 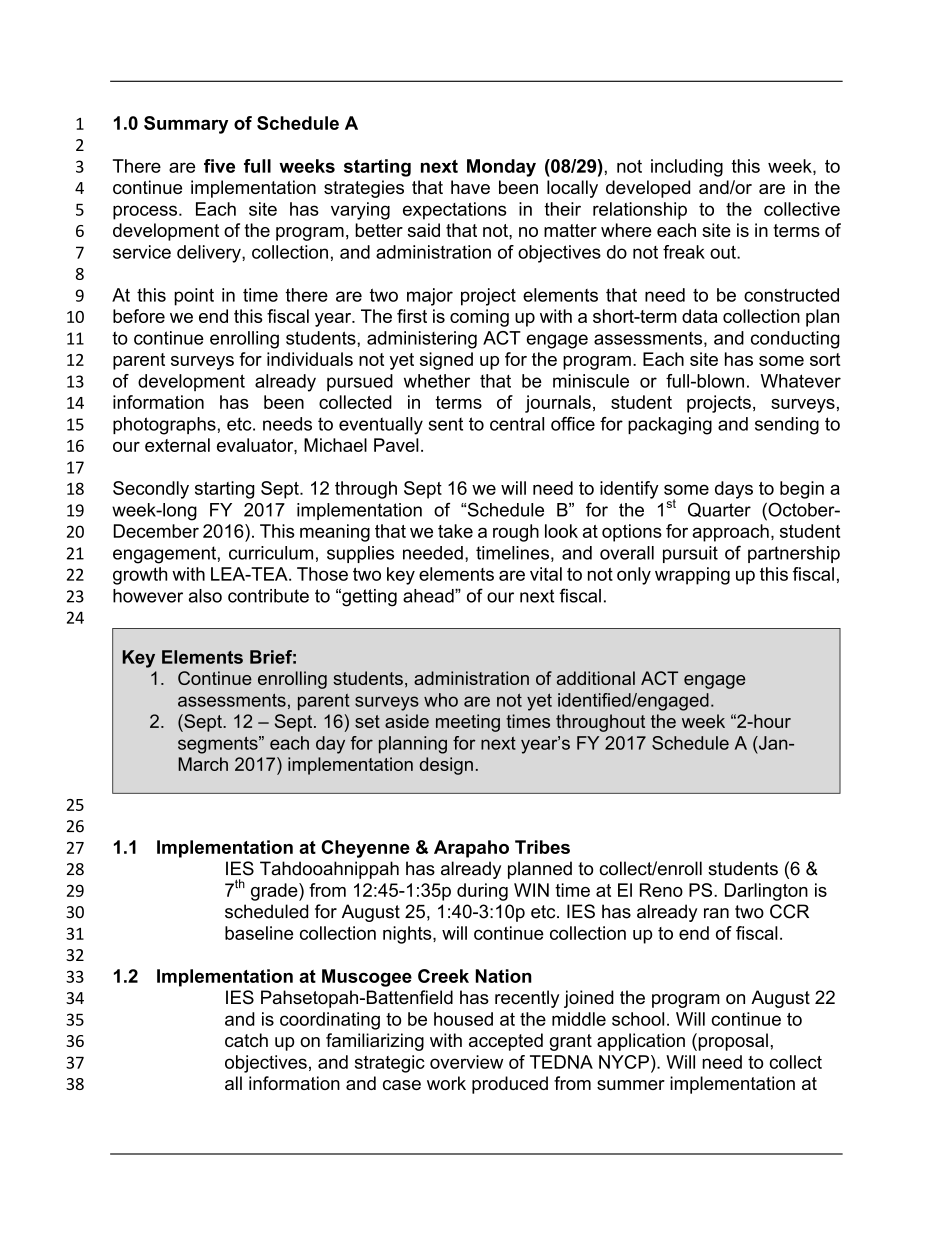 What do you see at coordinates (734, 490) in the document?
I see `days` at bounding box center [734, 490].
